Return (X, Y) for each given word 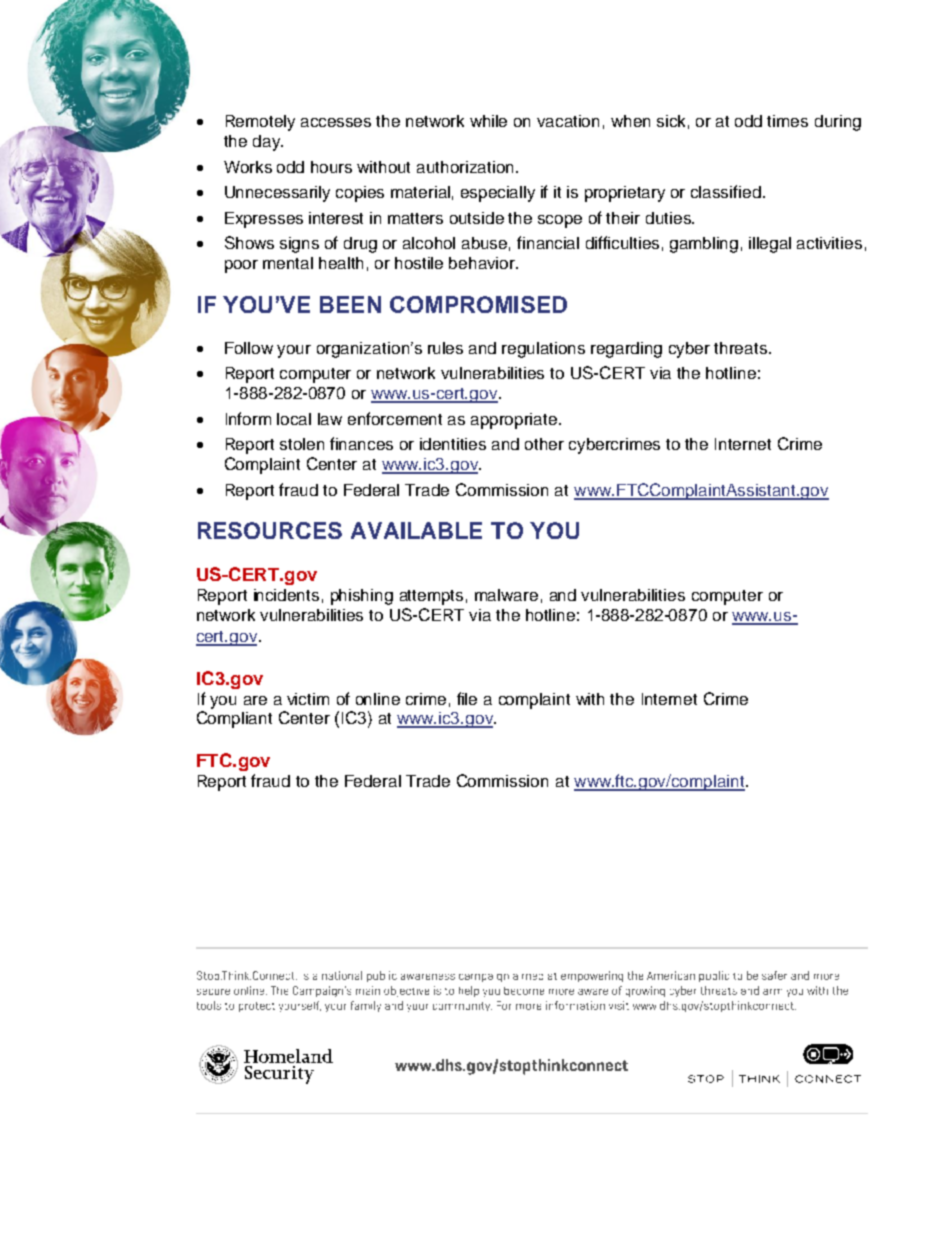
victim (308, 699)
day (268, 143)
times (787, 121)
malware (506, 595)
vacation (568, 121)
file (467, 698)
